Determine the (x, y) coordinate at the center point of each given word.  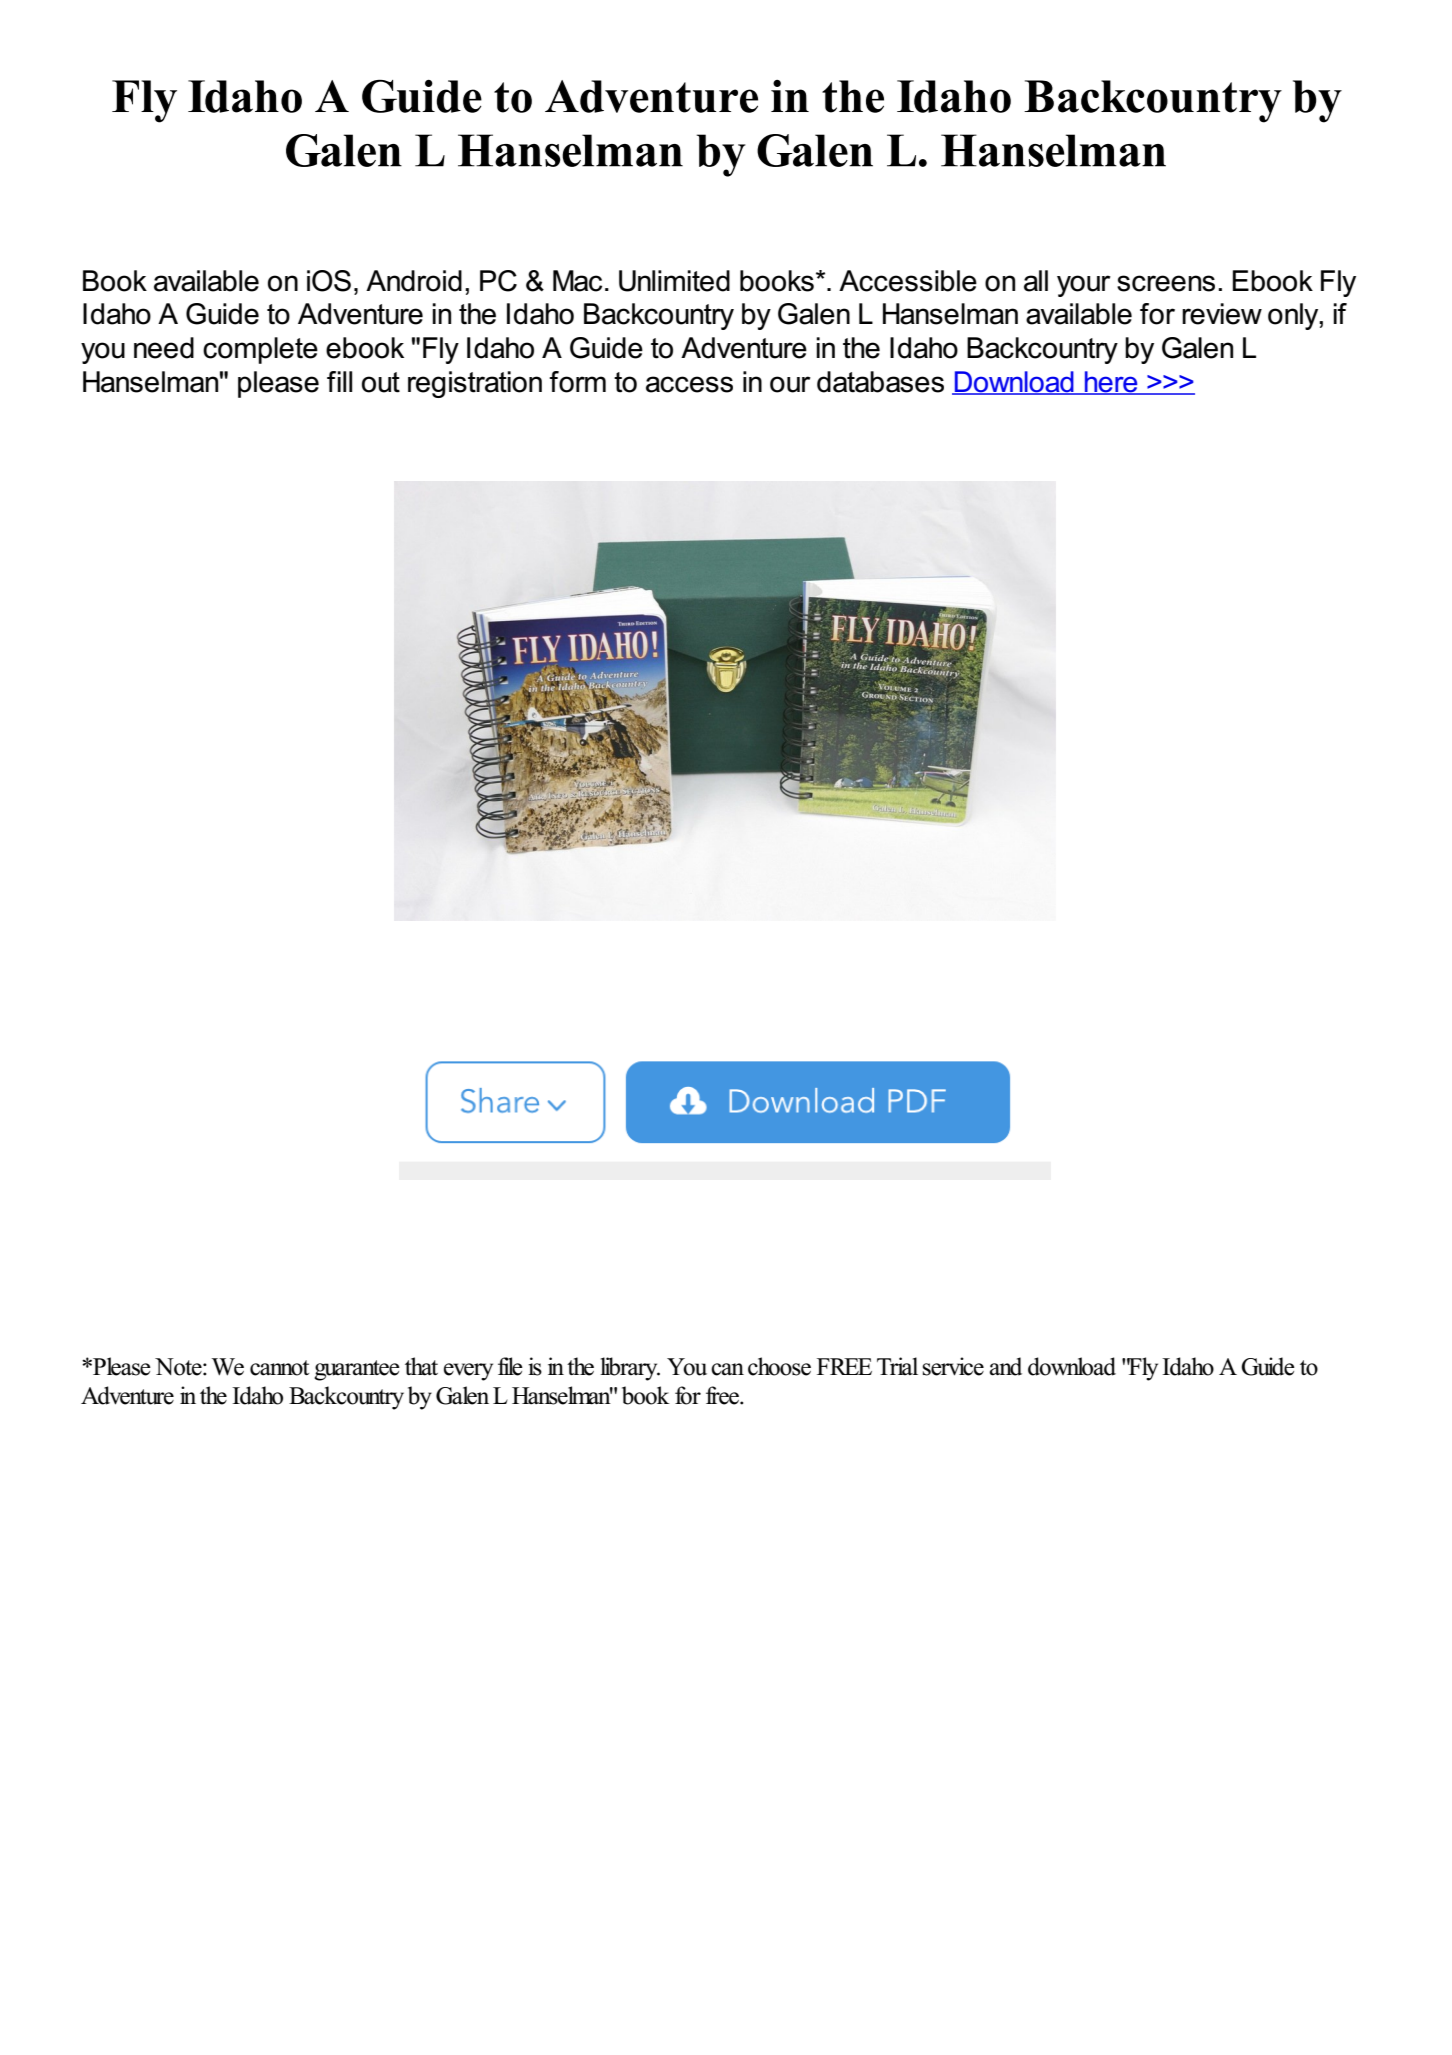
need (164, 348)
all (1036, 281)
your (1084, 286)
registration (475, 384)
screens (1166, 283)
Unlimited (674, 281)
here (1111, 383)
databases (880, 382)
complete (260, 350)
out (381, 382)
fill (339, 381)
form (577, 382)
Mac (577, 281)
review (1222, 314)
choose (779, 1366)
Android (414, 281)
